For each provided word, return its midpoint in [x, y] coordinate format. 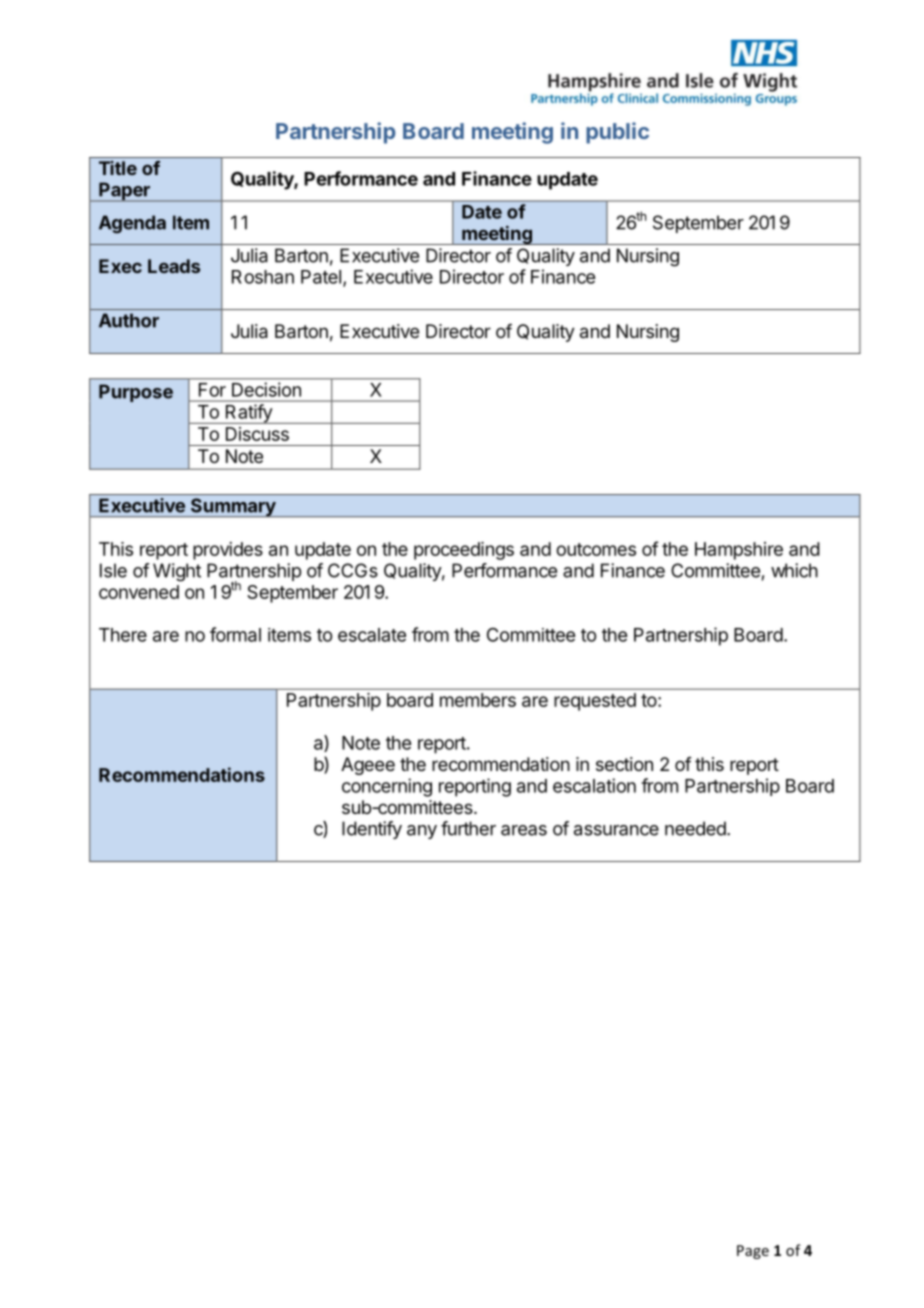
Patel [321, 277]
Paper [124, 192]
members [478, 700]
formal [235, 634]
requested [595, 702]
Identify [372, 830]
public [617, 133]
